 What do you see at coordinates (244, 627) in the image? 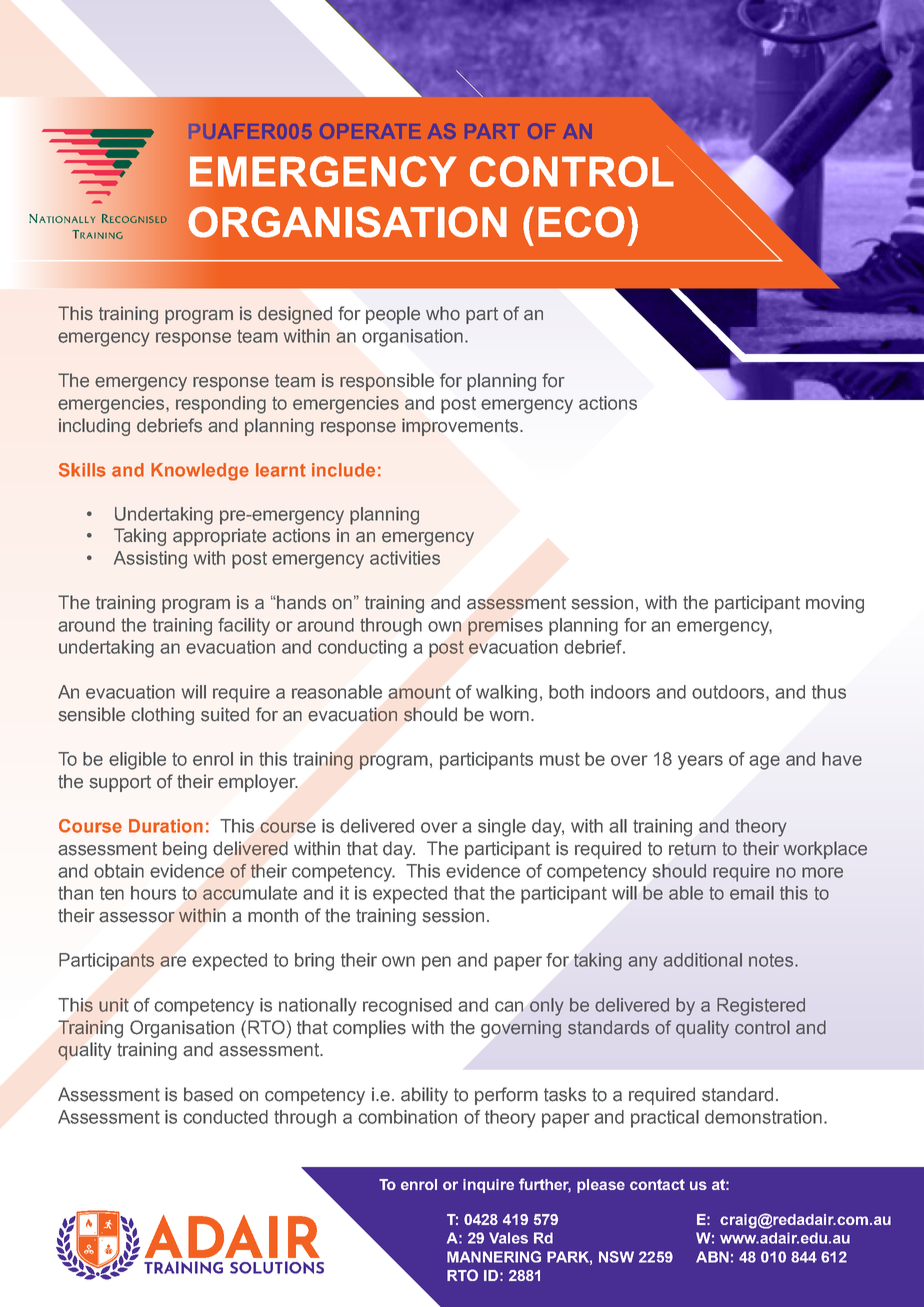
I see `facility` at bounding box center [244, 627].
